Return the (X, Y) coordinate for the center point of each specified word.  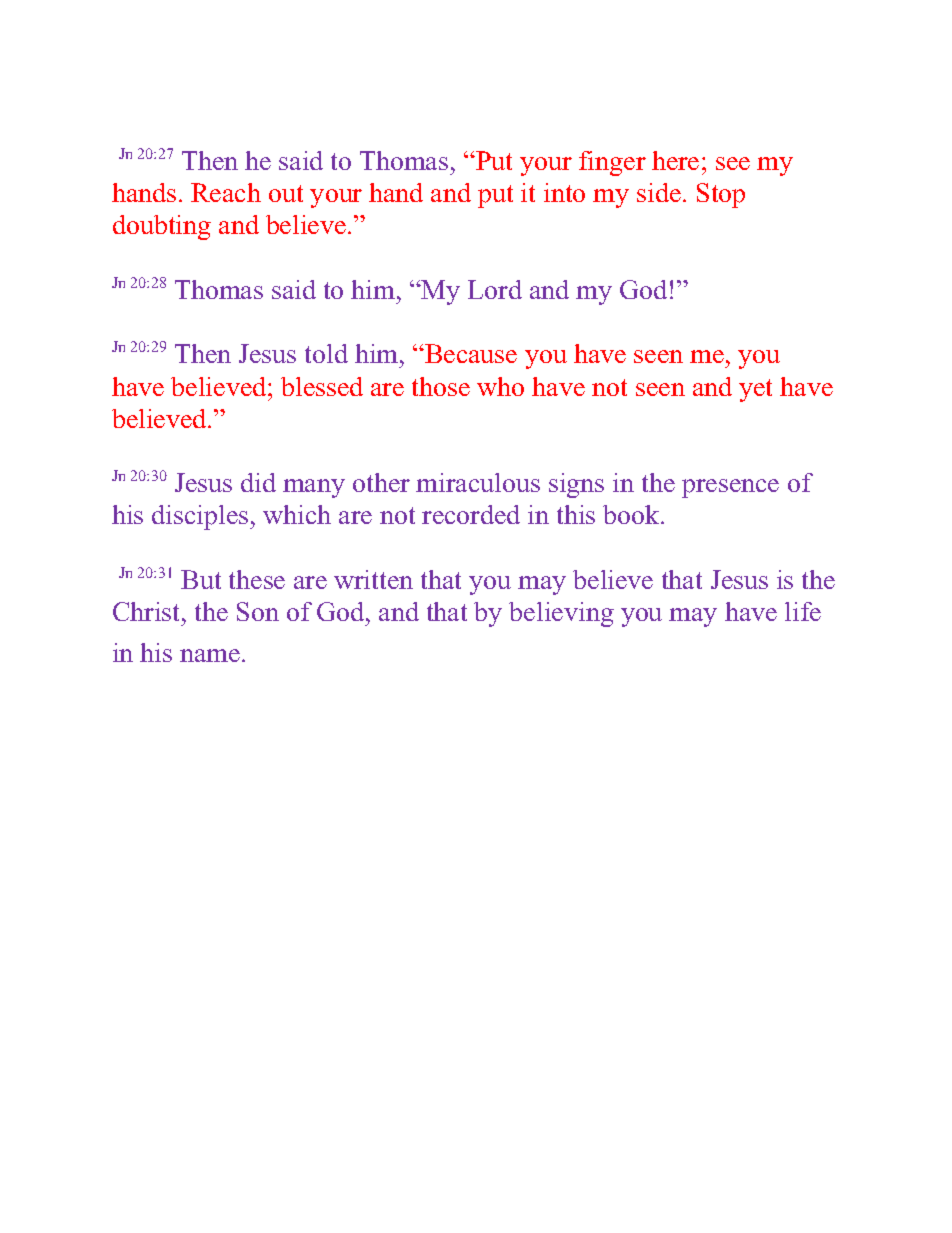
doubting (162, 227)
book (632, 514)
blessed (322, 386)
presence (730, 488)
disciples (201, 517)
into (564, 192)
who (500, 386)
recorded (471, 514)
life (803, 611)
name (211, 655)
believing (561, 614)
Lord (495, 289)
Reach (226, 192)
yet (755, 390)
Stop (721, 195)
